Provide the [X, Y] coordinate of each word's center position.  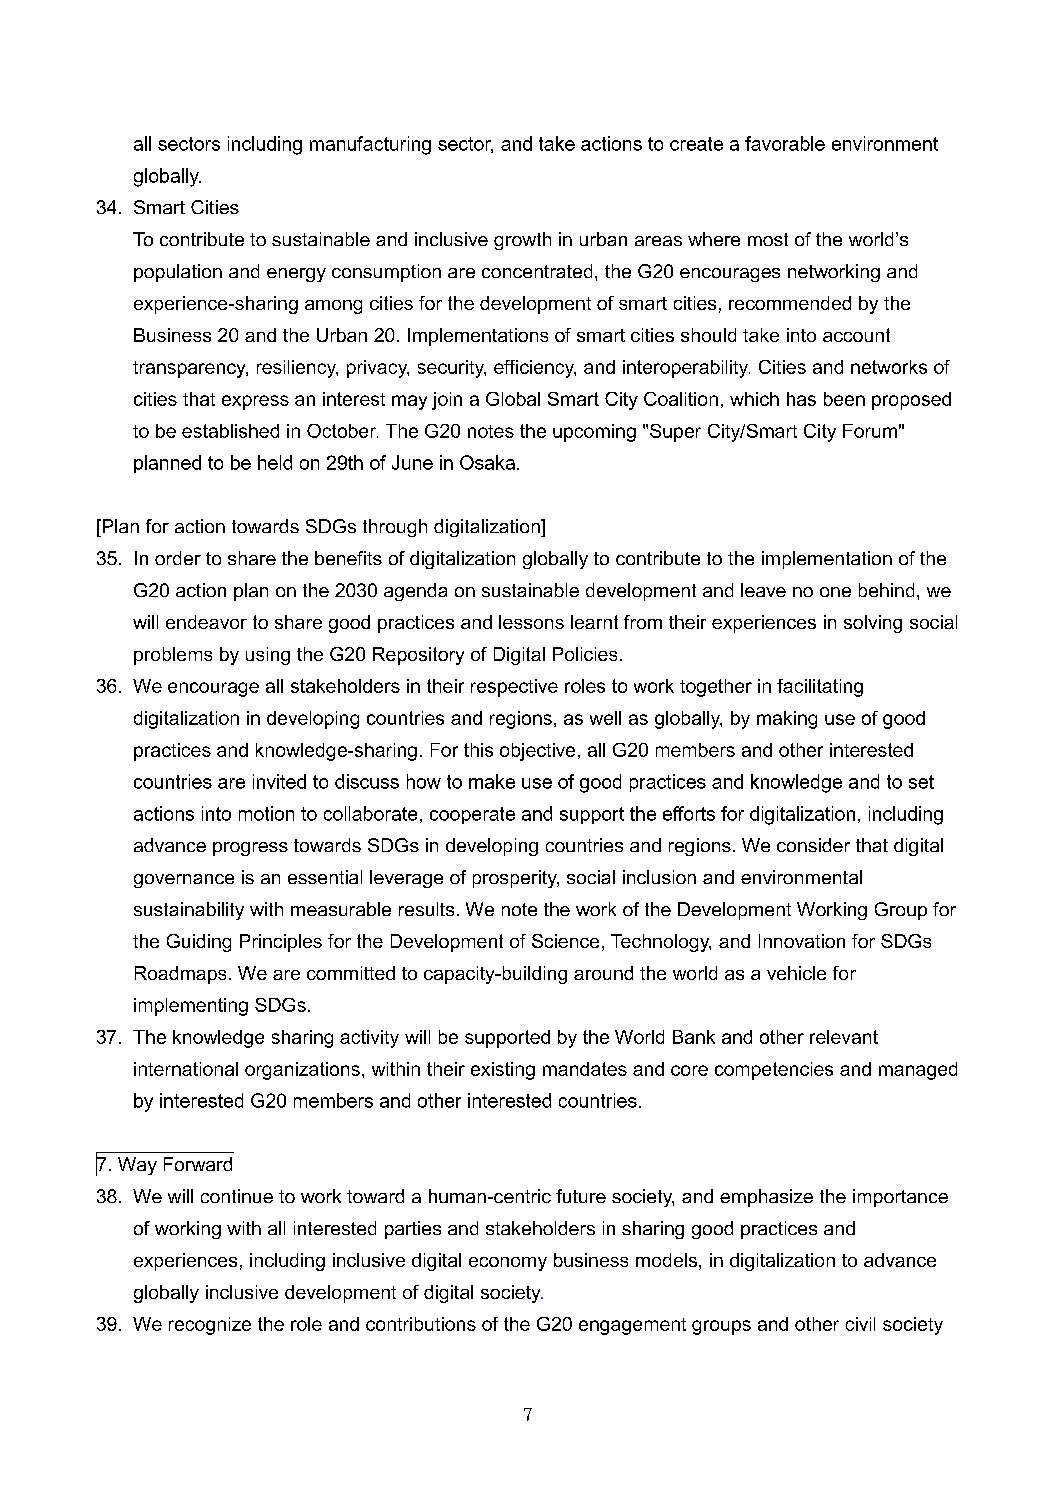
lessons [531, 622]
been [844, 399]
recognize [210, 1326]
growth [522, 241]
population [178, 273]
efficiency [535, 369]
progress [250, 849]
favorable [785, 143]
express [255, 402]
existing [503, 1071]
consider [813, 845]
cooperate [472, 815]
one [835, 592]
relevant [844, 1037]
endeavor [206, 622]
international [186, 1069]
